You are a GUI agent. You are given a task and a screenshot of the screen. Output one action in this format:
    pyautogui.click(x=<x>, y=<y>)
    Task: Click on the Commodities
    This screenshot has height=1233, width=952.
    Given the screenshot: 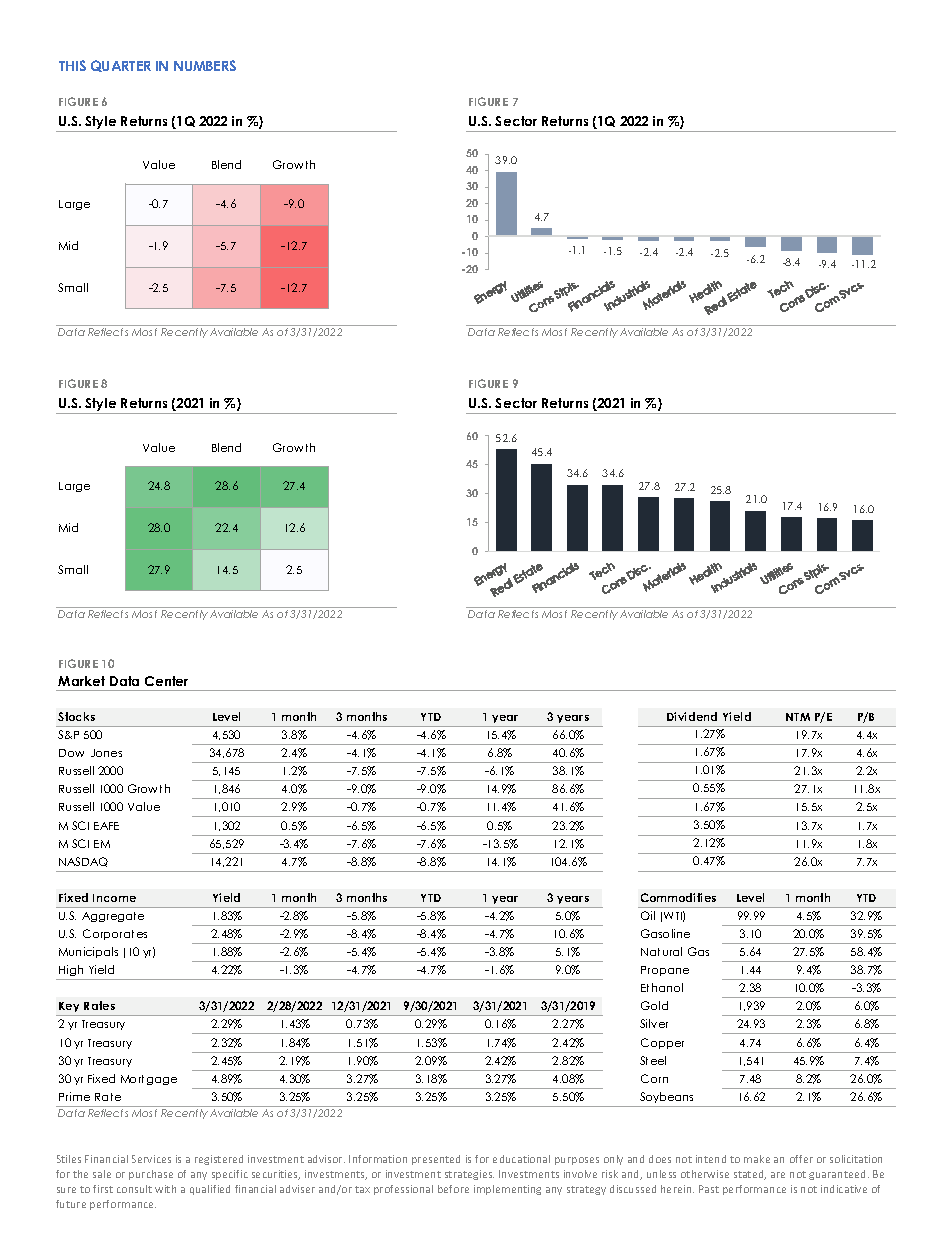 What is the action you would take?
    pyautogui.click(x=678, y=897)
